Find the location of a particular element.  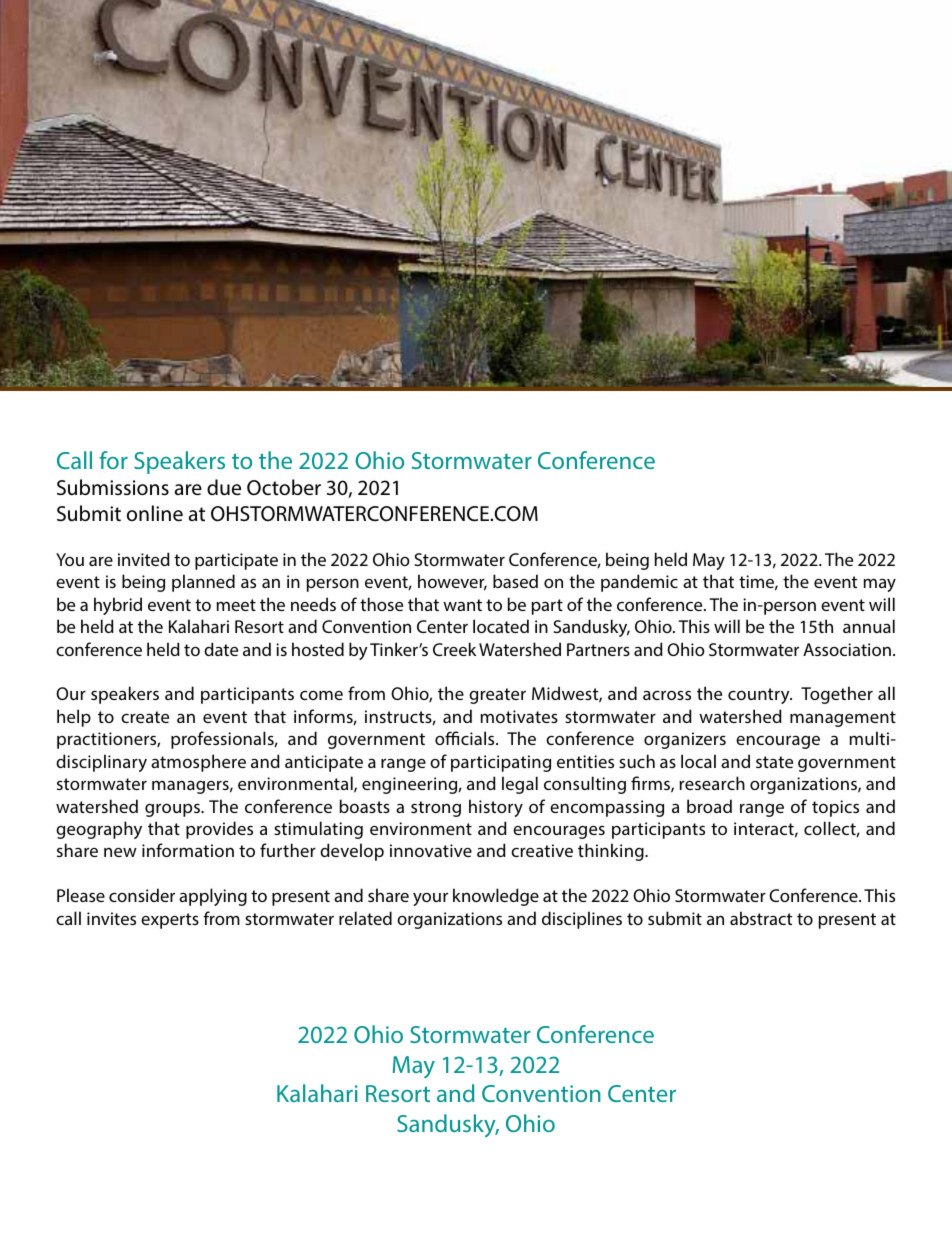

pandemic is located at coordinates (639, 583).
